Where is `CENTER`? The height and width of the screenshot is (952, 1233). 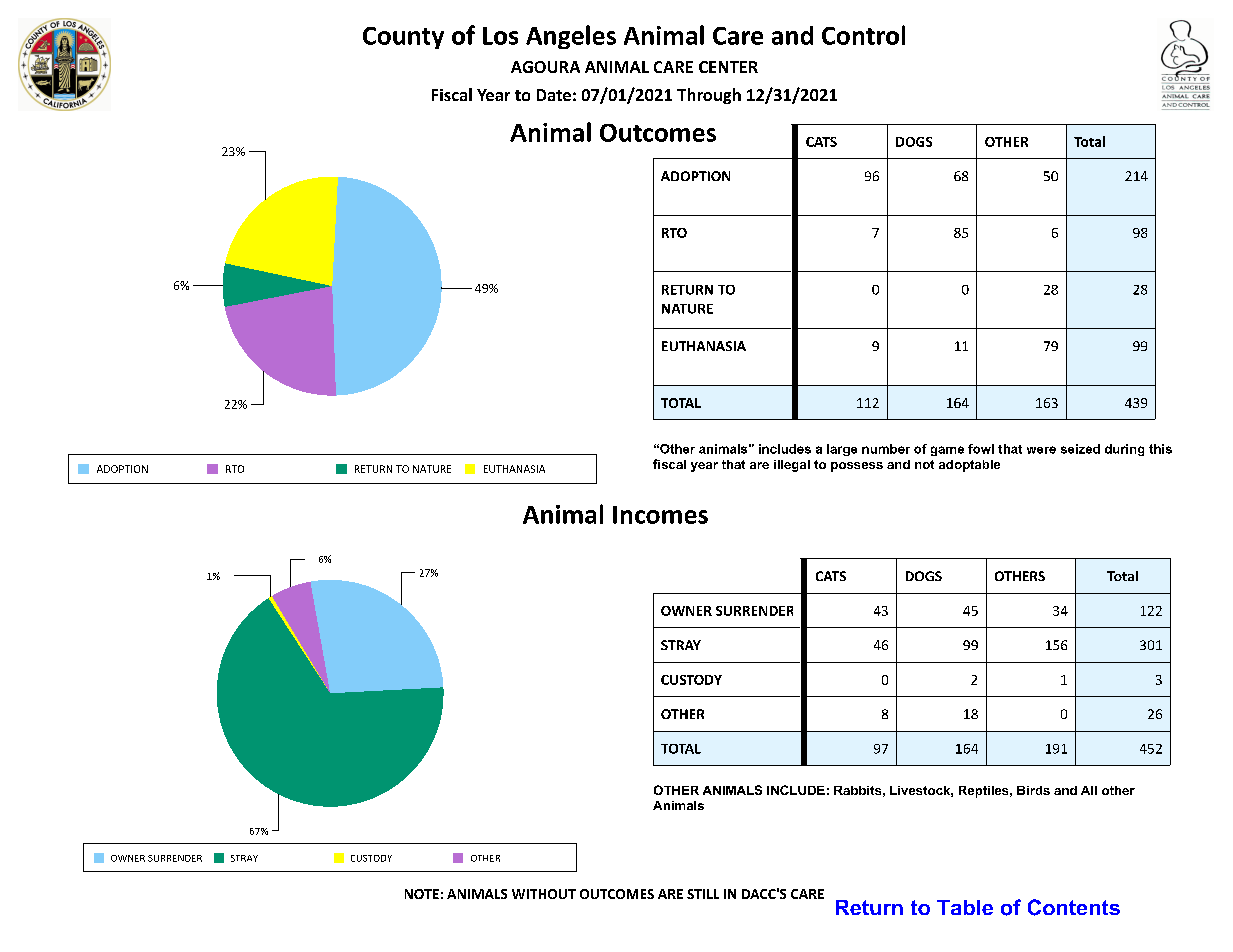
CENTER is located at coordinates (728, 67).
